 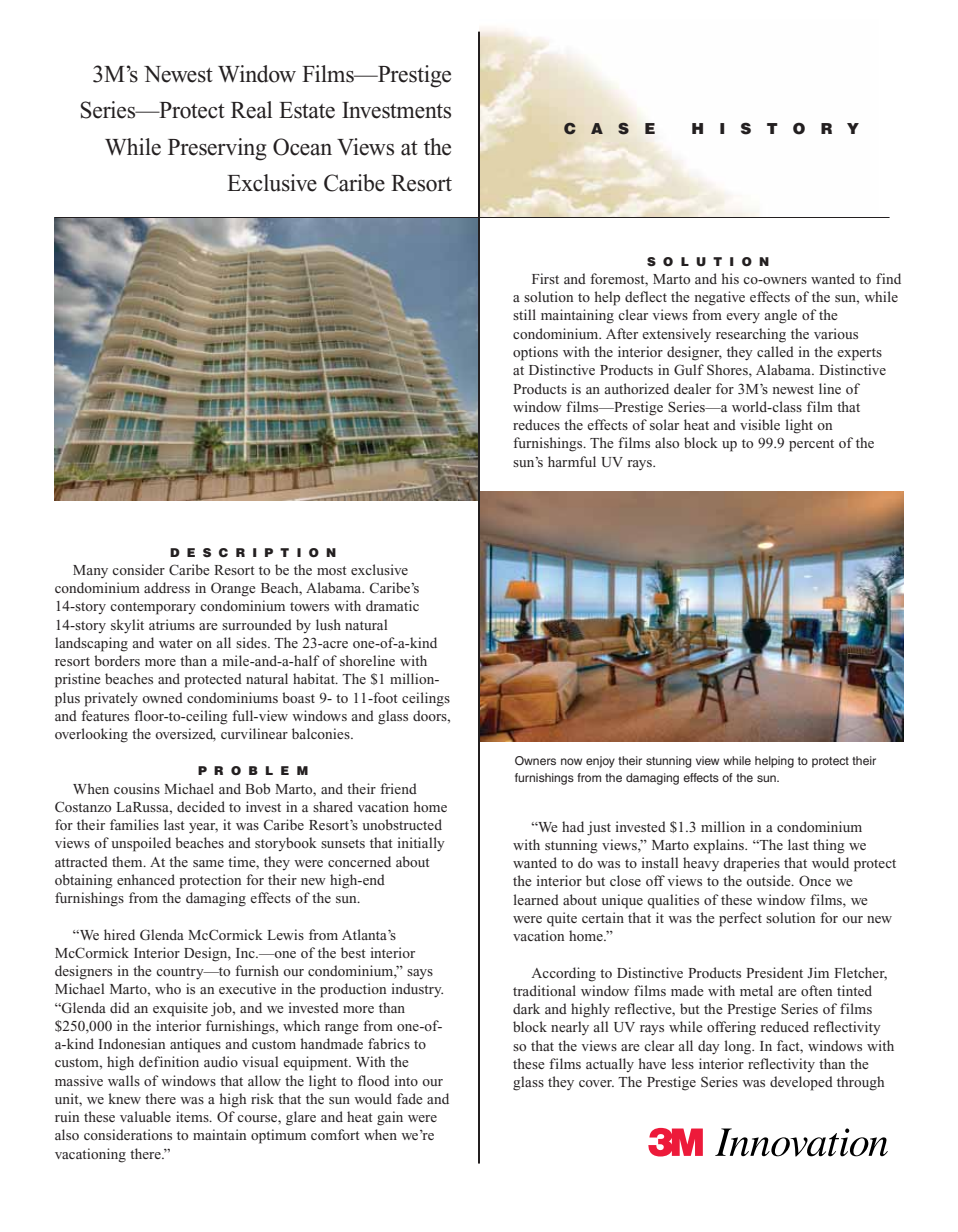 What do you see at coordinates (888, 278) in the document?
I see `find` at bounding box center [888, 278].
